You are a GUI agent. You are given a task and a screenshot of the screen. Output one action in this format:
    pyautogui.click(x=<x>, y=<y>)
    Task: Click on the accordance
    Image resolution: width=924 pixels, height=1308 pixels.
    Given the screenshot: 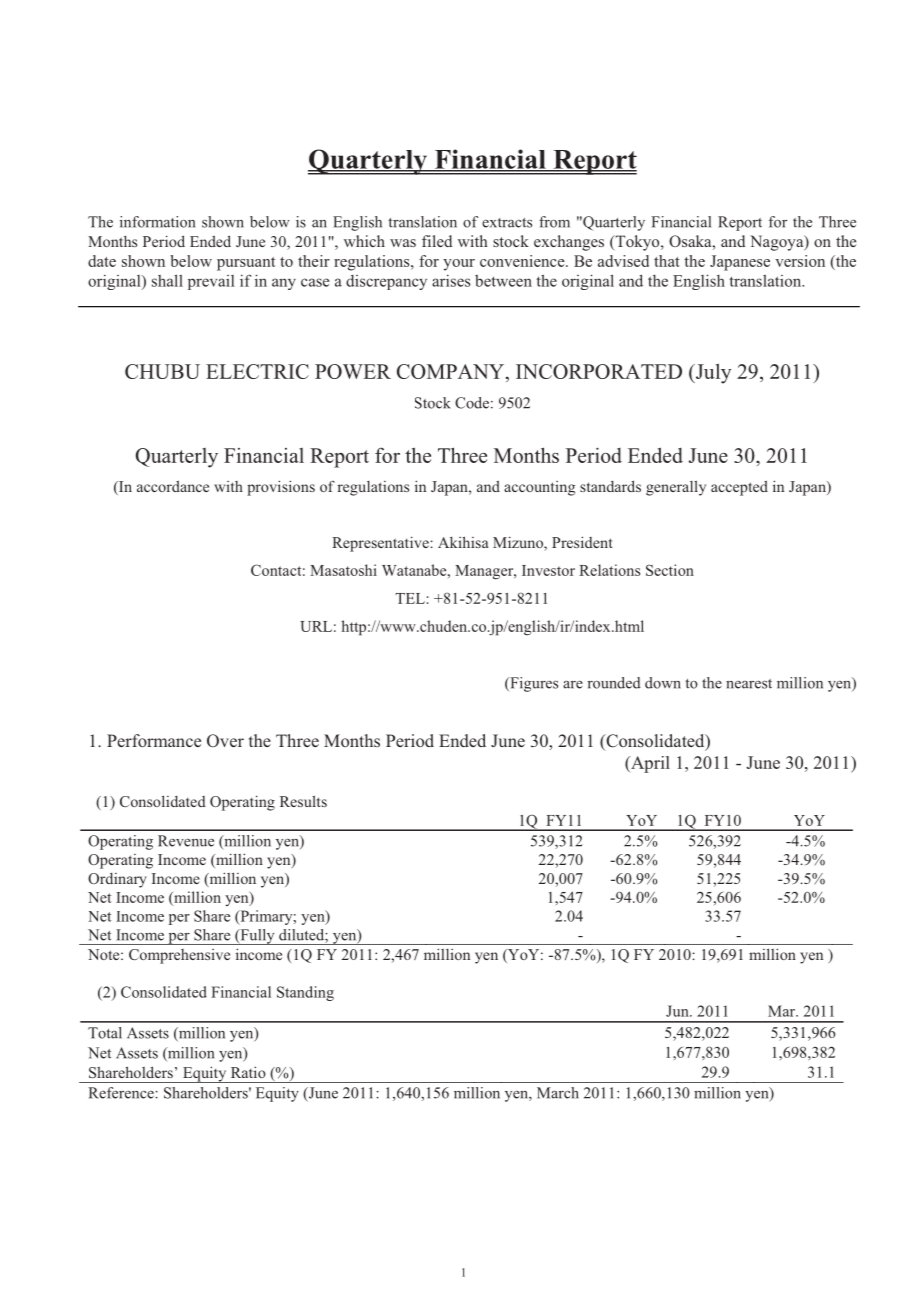 What is the action you would take?
    pyautogui.click(x=173, y=486)
